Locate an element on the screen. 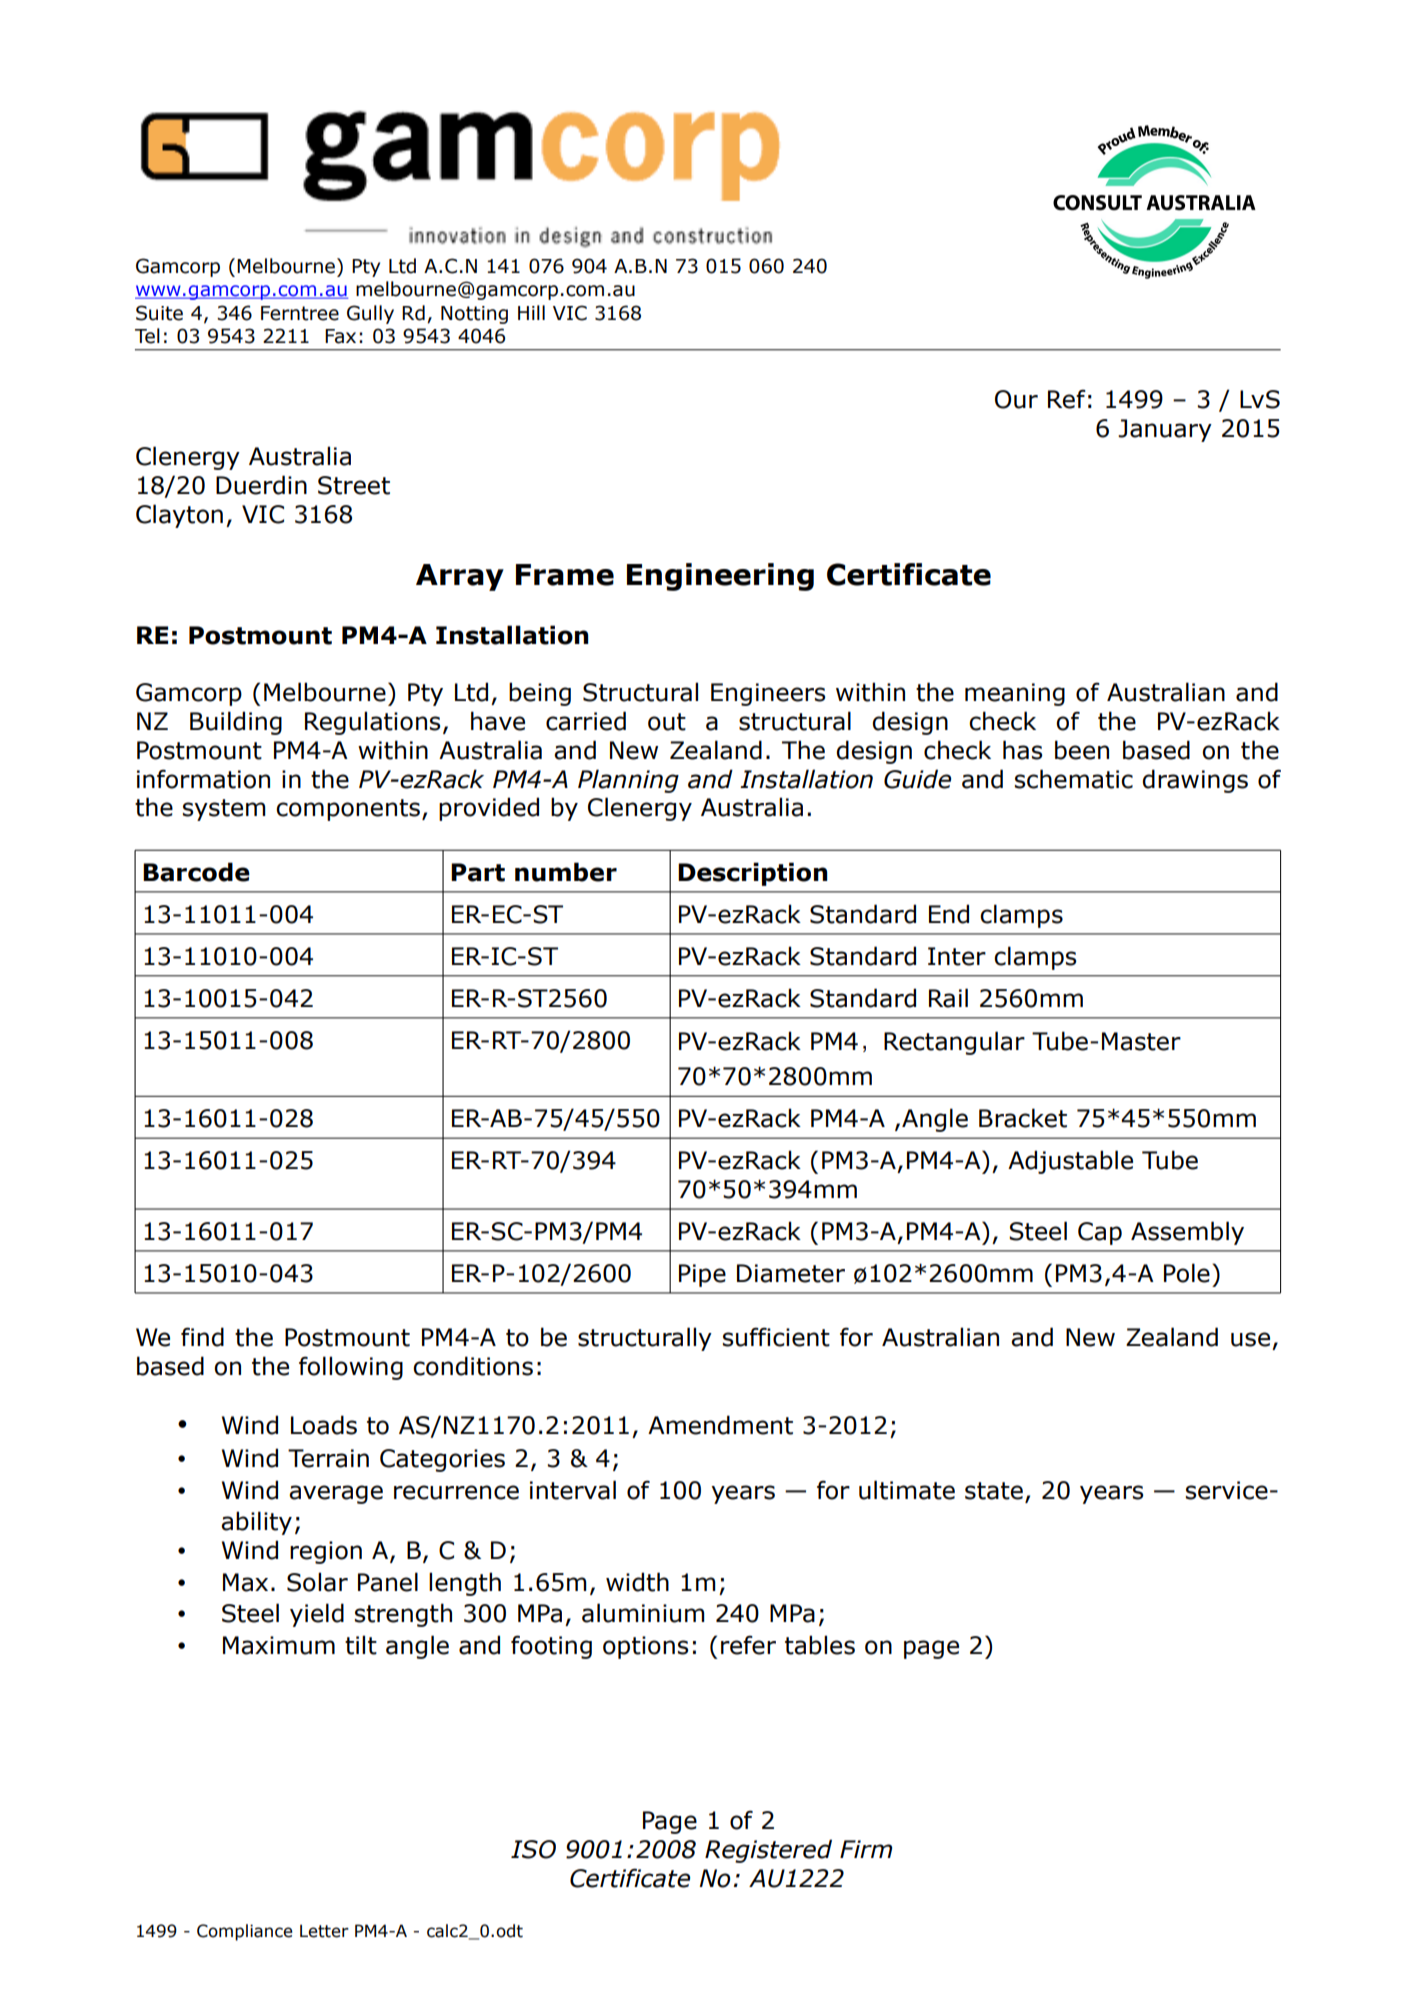  Hill is located at coordinates (531, 312).
